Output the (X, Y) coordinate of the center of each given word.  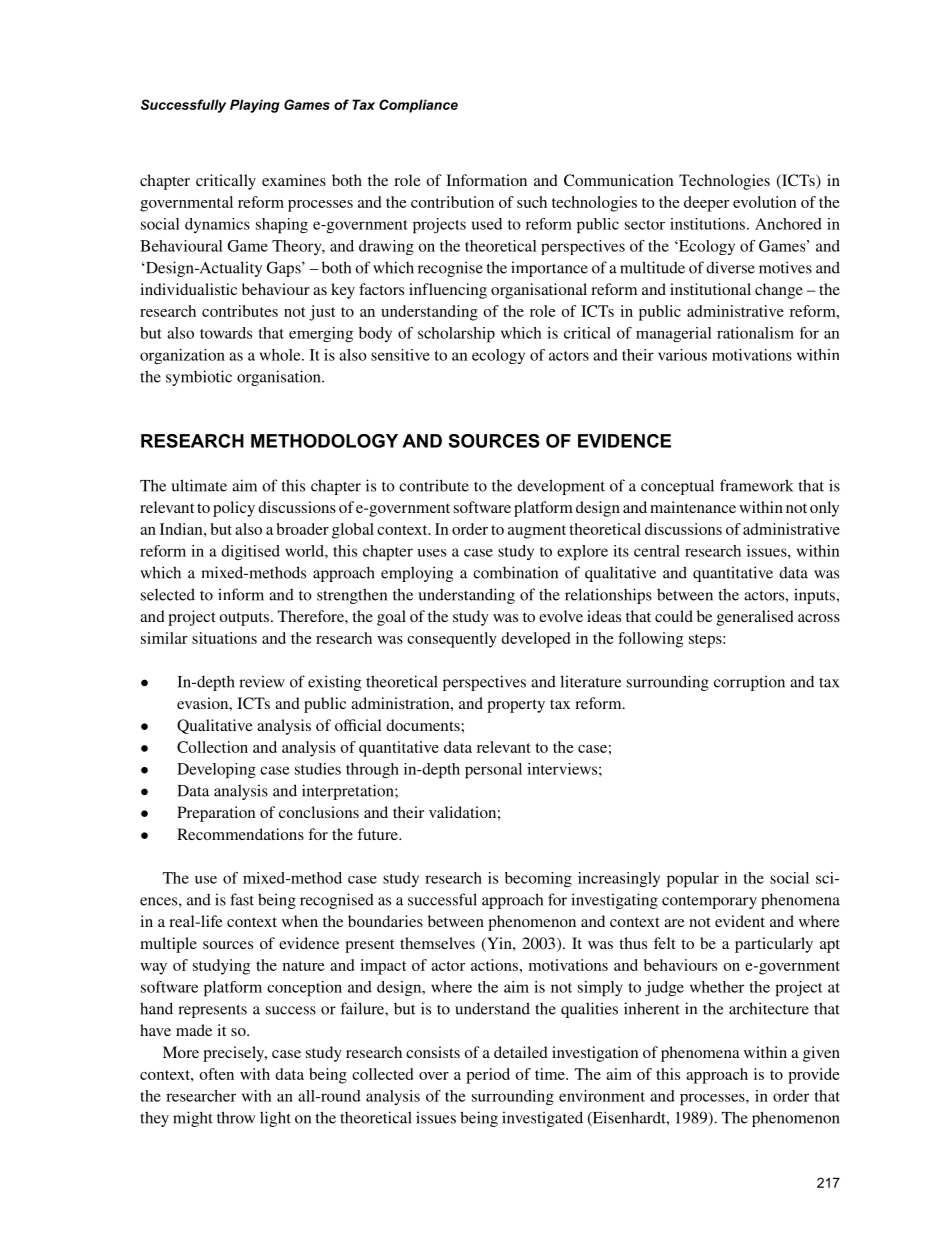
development (561, 487)
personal (493, 771)
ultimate (199, 485)
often (217, 1074)
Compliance (418, 106)
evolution (764, 202)
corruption (749, 683)
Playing (255, 106)
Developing (216, 771)
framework (756, 485)
